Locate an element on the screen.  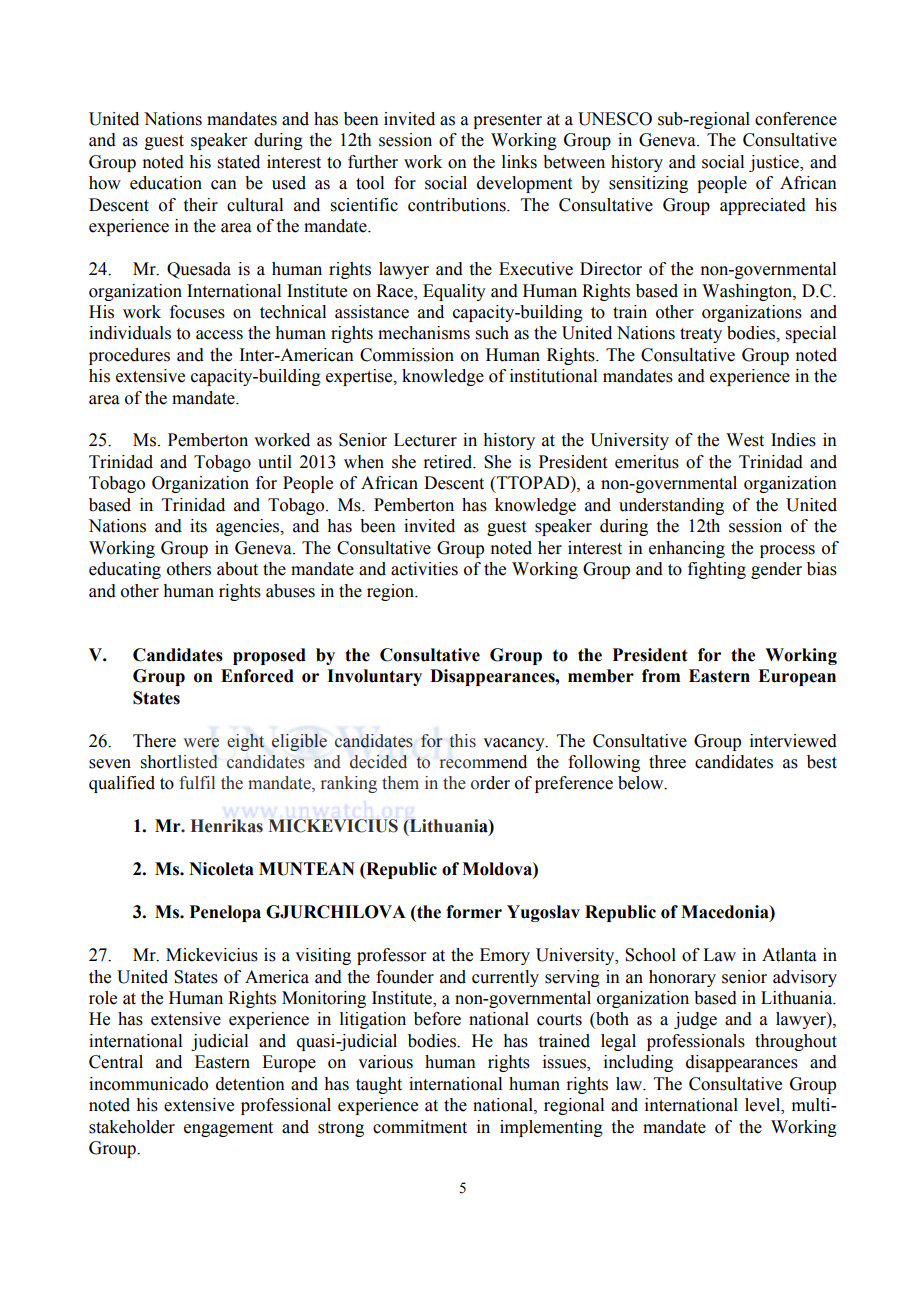
Atlanta is located at coordinates (789, 955).
